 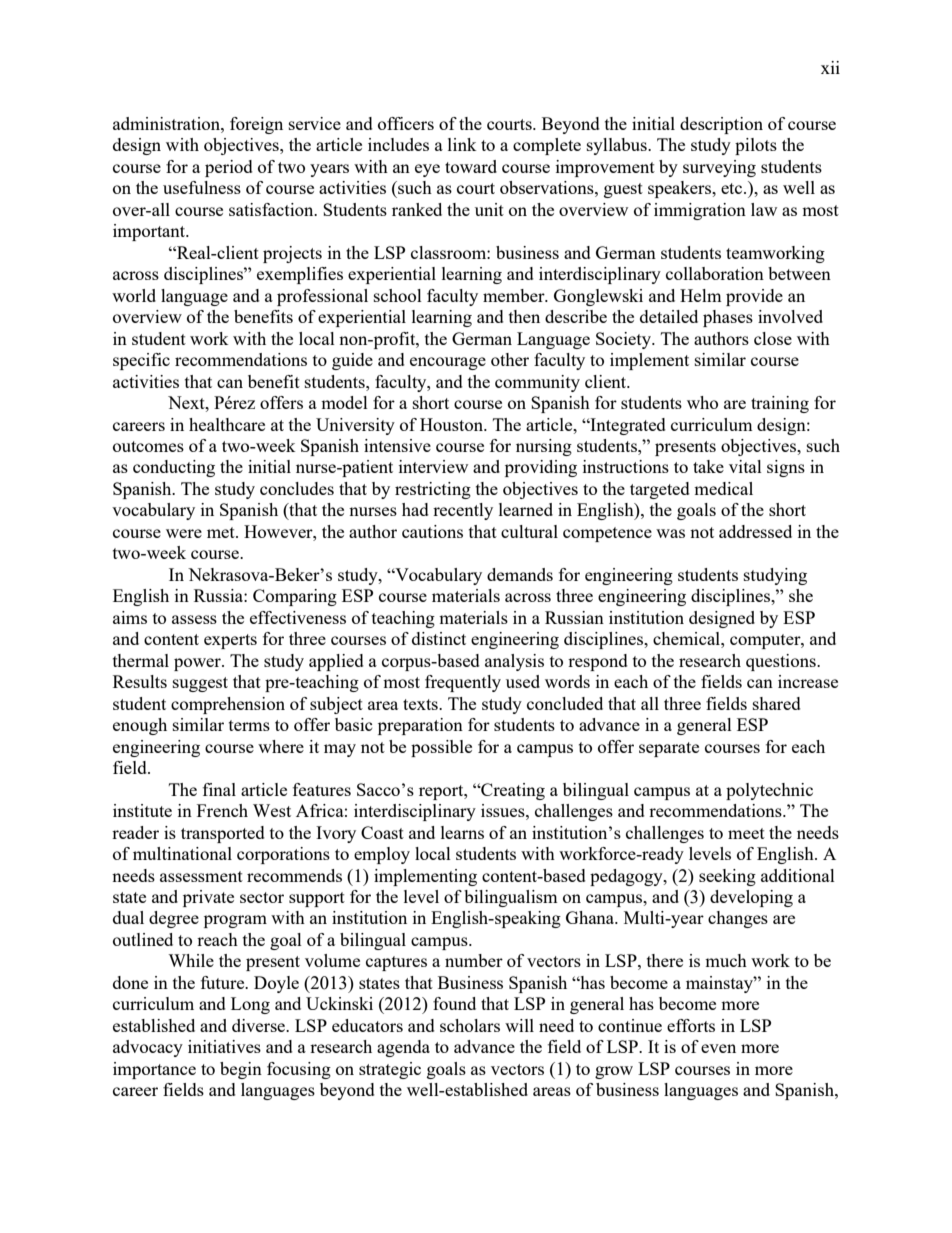 I want to click on description, so click(x=721, y=125).
